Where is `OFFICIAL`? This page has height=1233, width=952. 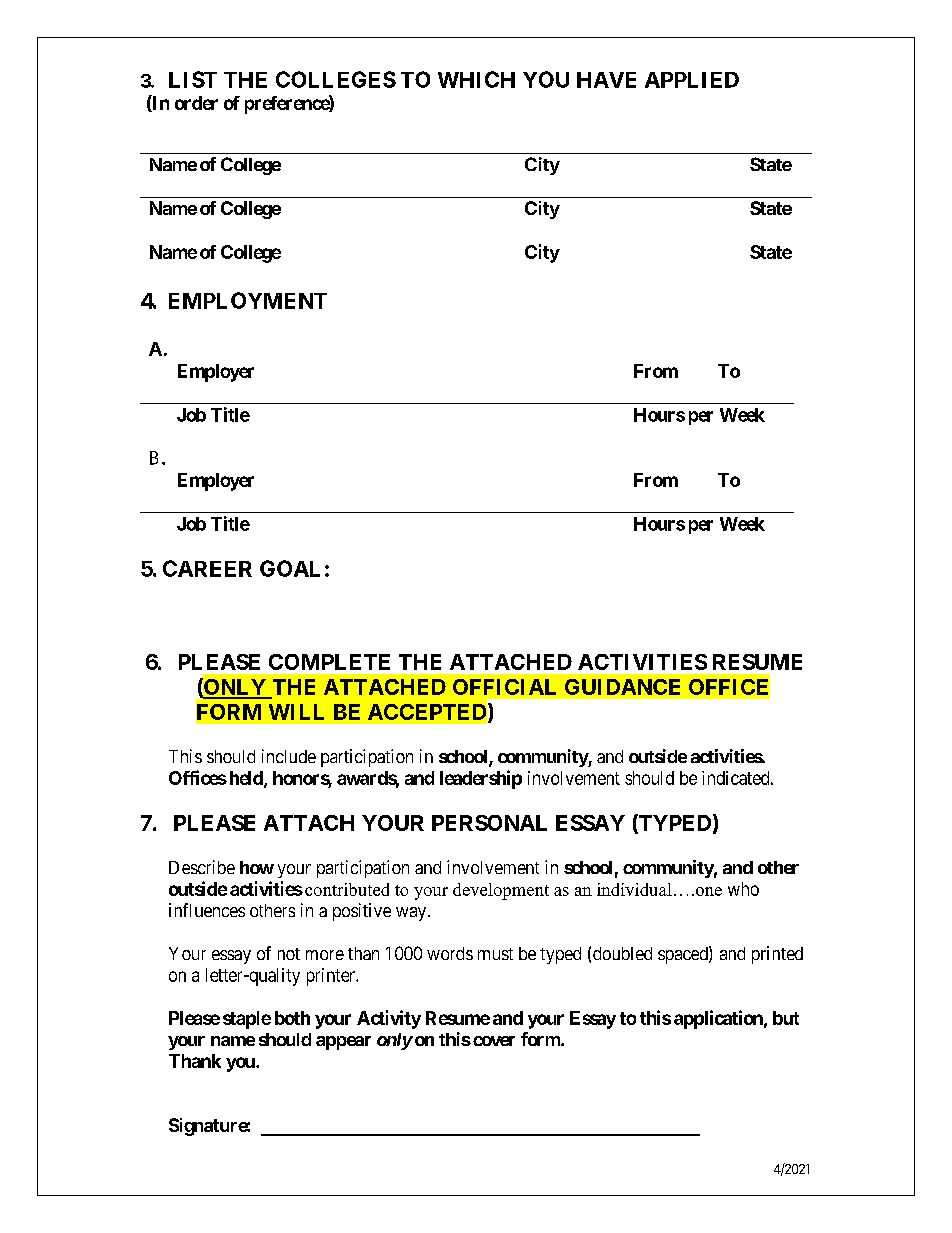 OFFICIAL is located at coordinates (504, 687).
